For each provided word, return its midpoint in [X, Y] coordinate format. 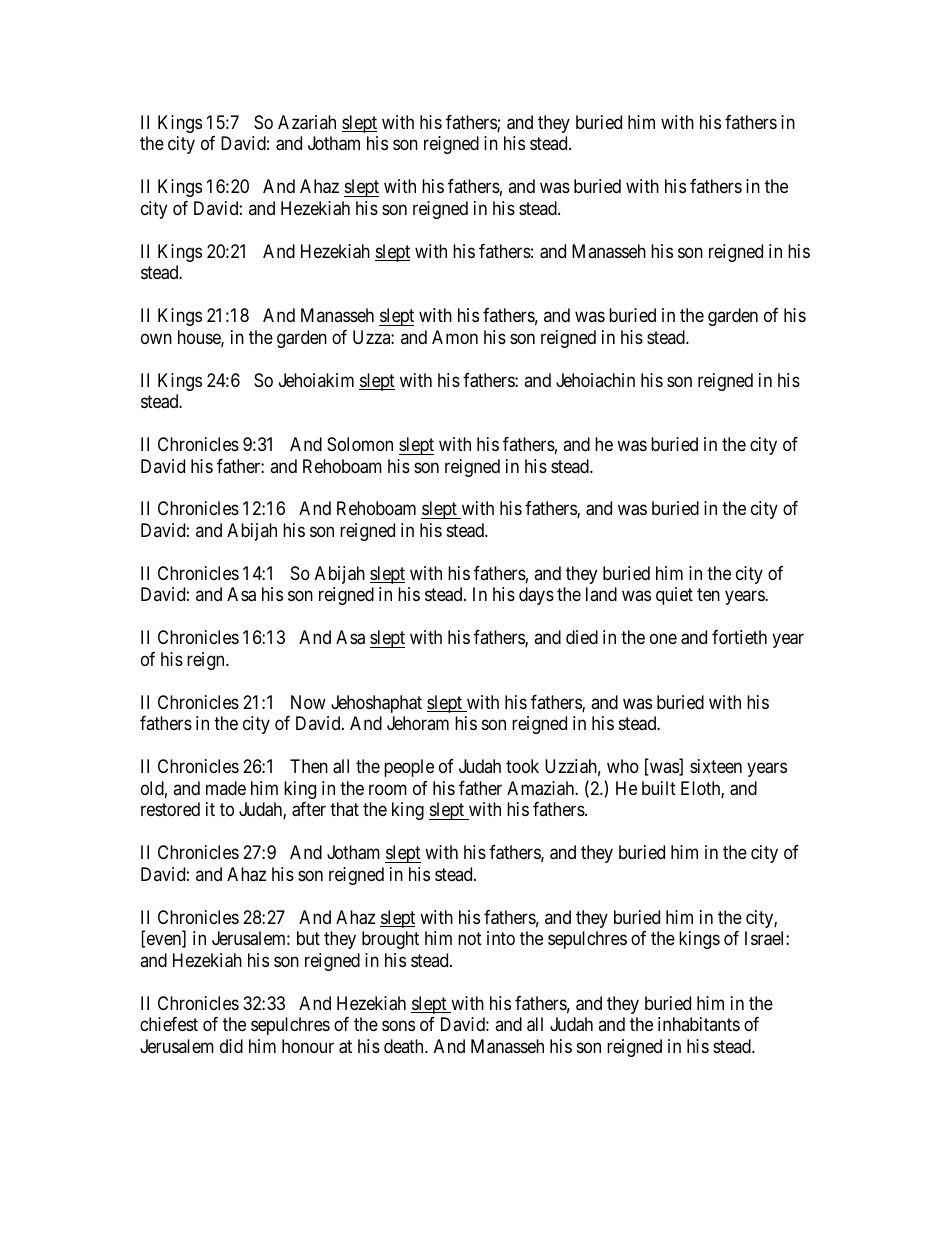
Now [308, 702]
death [405, 1046]
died [582, 637]
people [409, 768]
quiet [674, 596]
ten [708, 595]
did [231, 1046]
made [226, 788]
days [536, 596]
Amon [455, 337]
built [659, 788]
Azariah [307, 122]
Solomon [360, 444]
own [156, 338]
